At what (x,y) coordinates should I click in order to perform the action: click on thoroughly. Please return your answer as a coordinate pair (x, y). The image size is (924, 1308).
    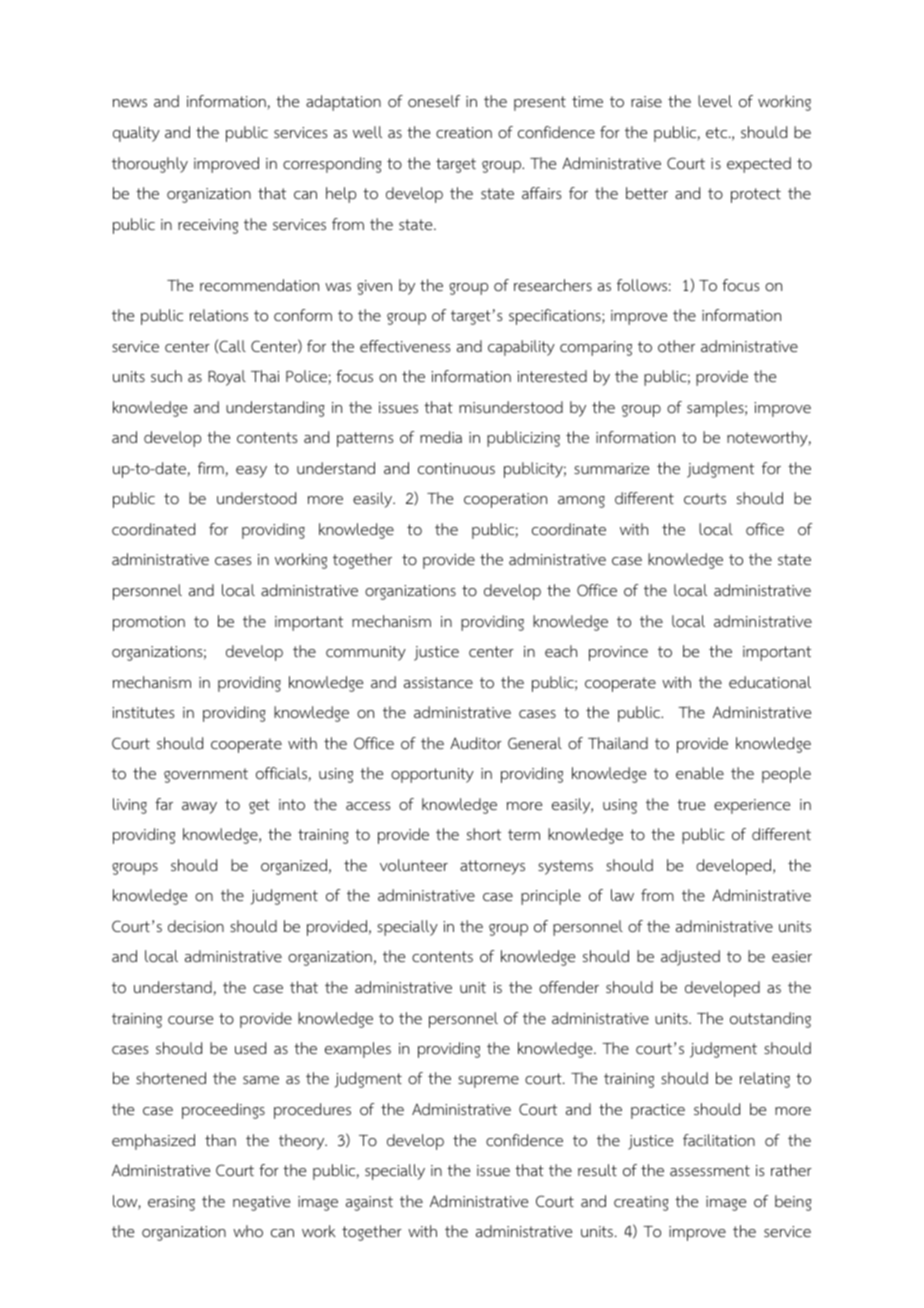
    Looking at the image, I should click on (150, 165).
